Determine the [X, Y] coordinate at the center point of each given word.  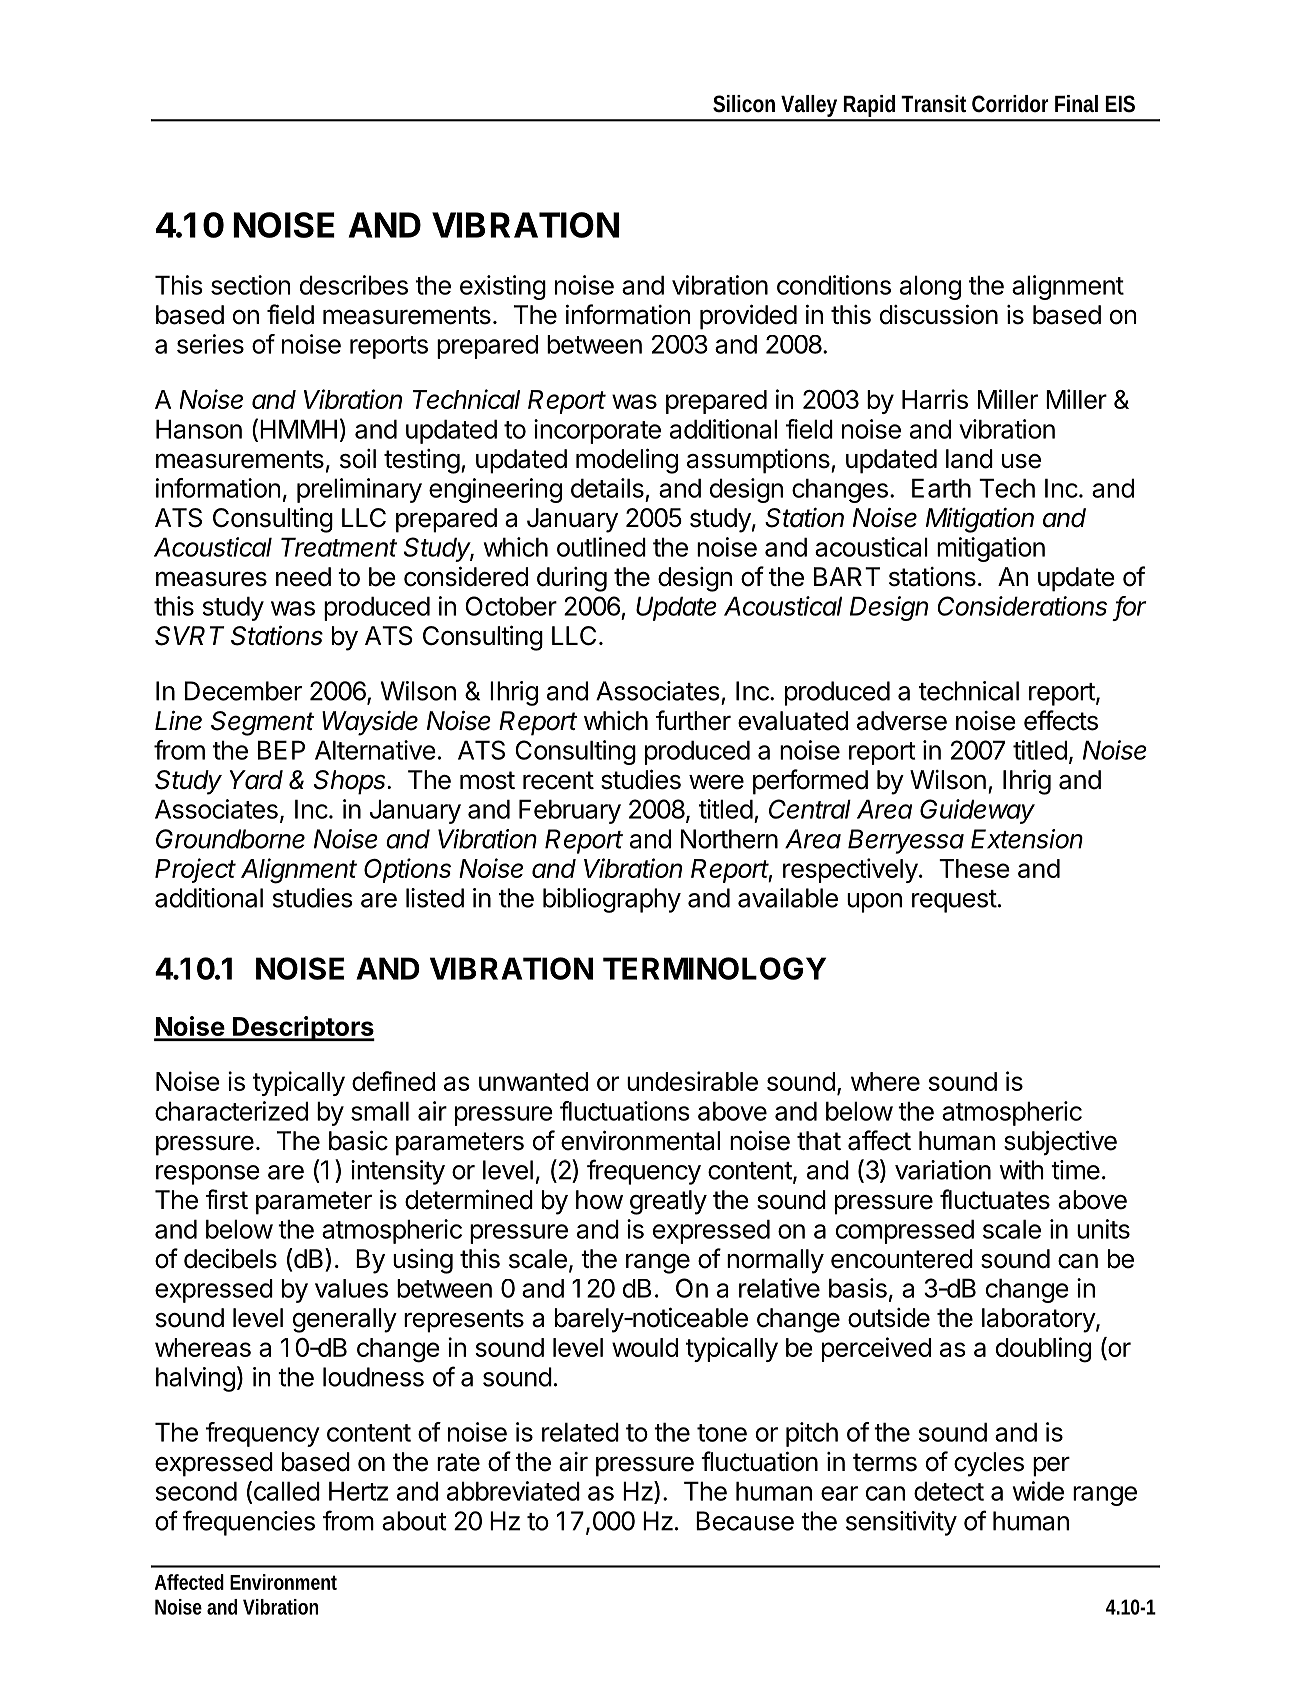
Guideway [977, 811]
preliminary [359, 490]
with [1021, 1170]
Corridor [1010, 104]
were [716, 782]
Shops [351, 782]
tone [722, 1433]
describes [354, 285]
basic [358, 1140]
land [969, 459]
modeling [627, 461]
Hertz [358, 1491]
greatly [668, 1202]
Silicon [744, 104]
